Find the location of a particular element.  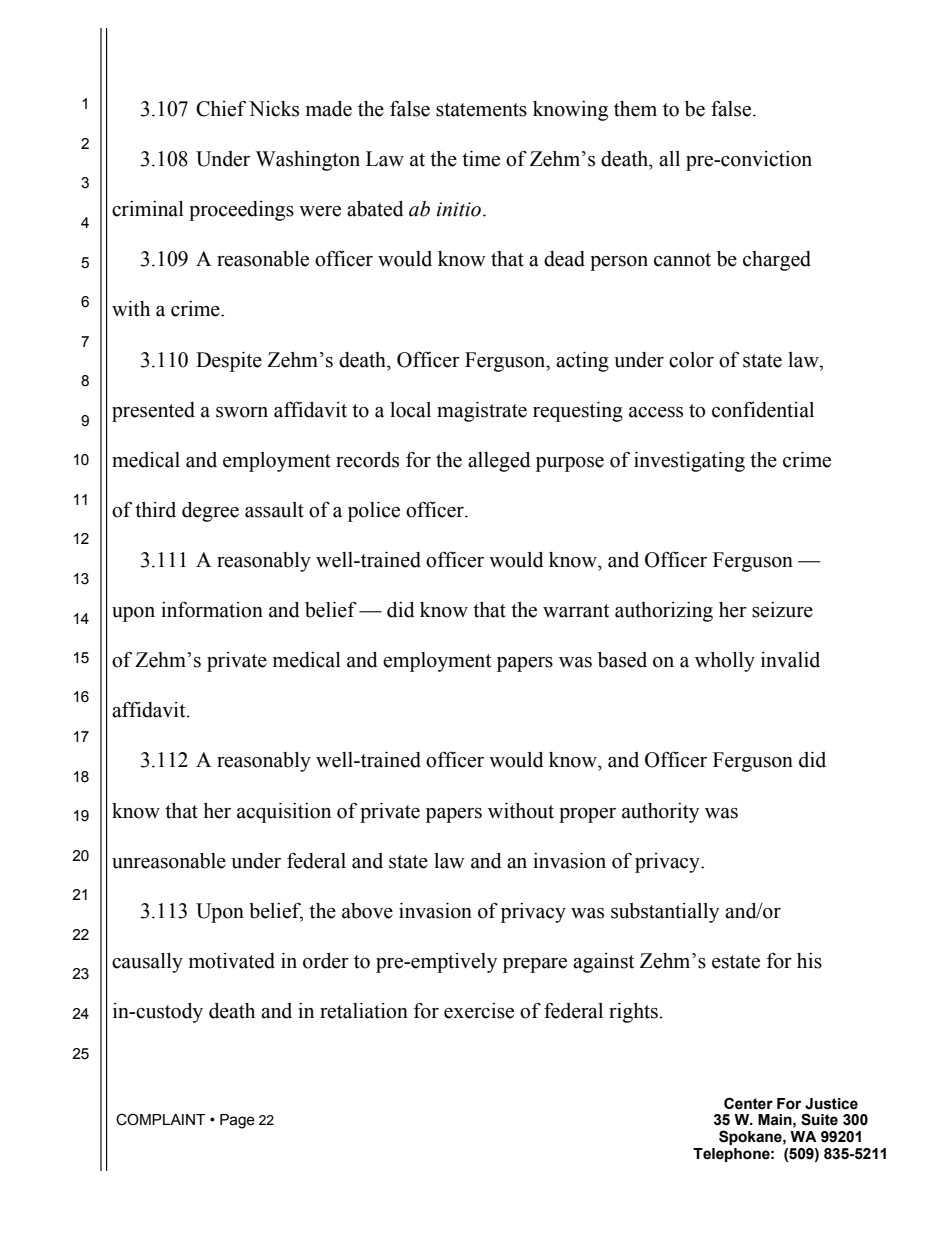

Page is located at coordinates (237, 1121).
